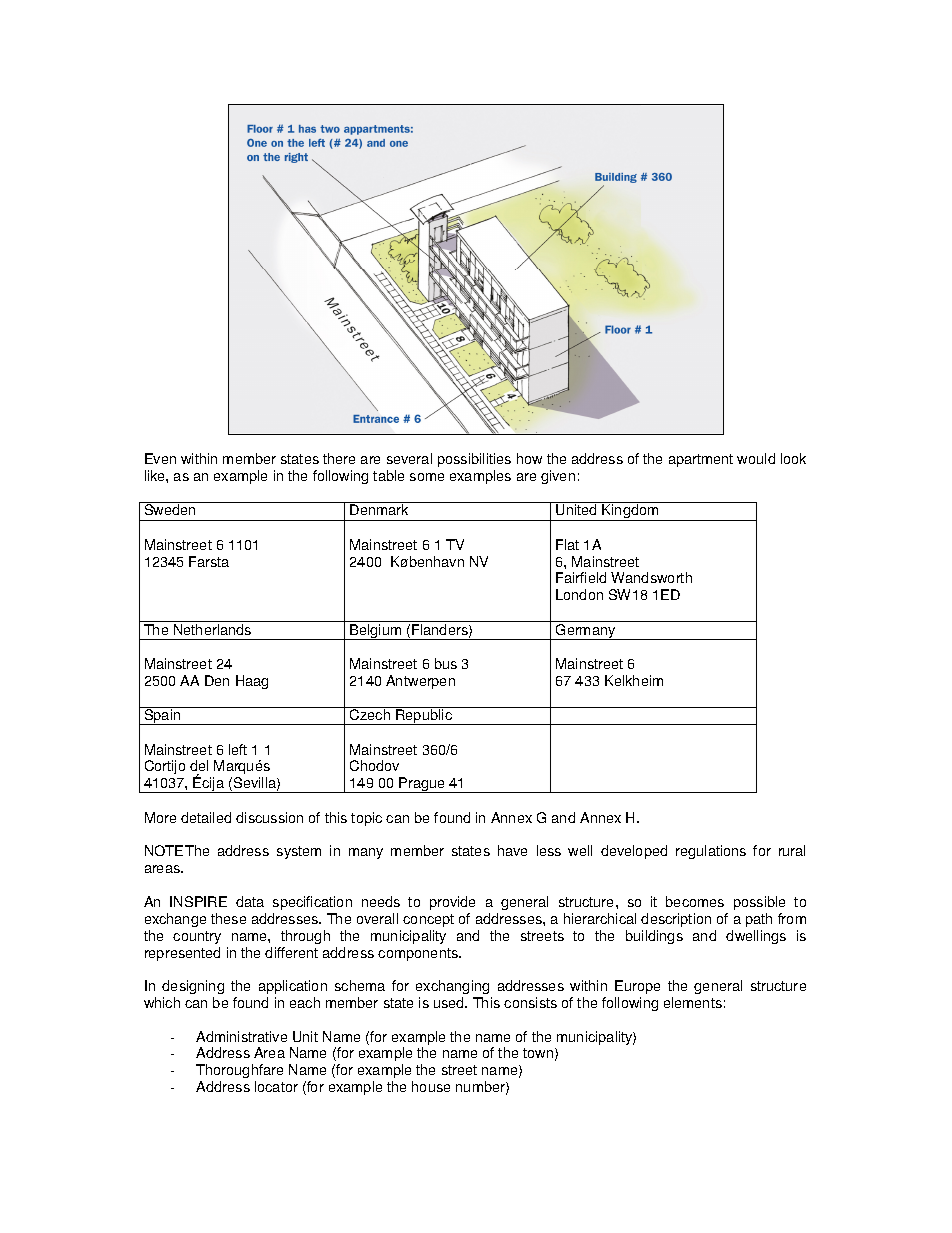 Image resolution: width=952 pixels, height=1233 pixels. What do you see at coordinates (431, 1086) in the image?
I see `house` at bounding box center [431, 1086].
